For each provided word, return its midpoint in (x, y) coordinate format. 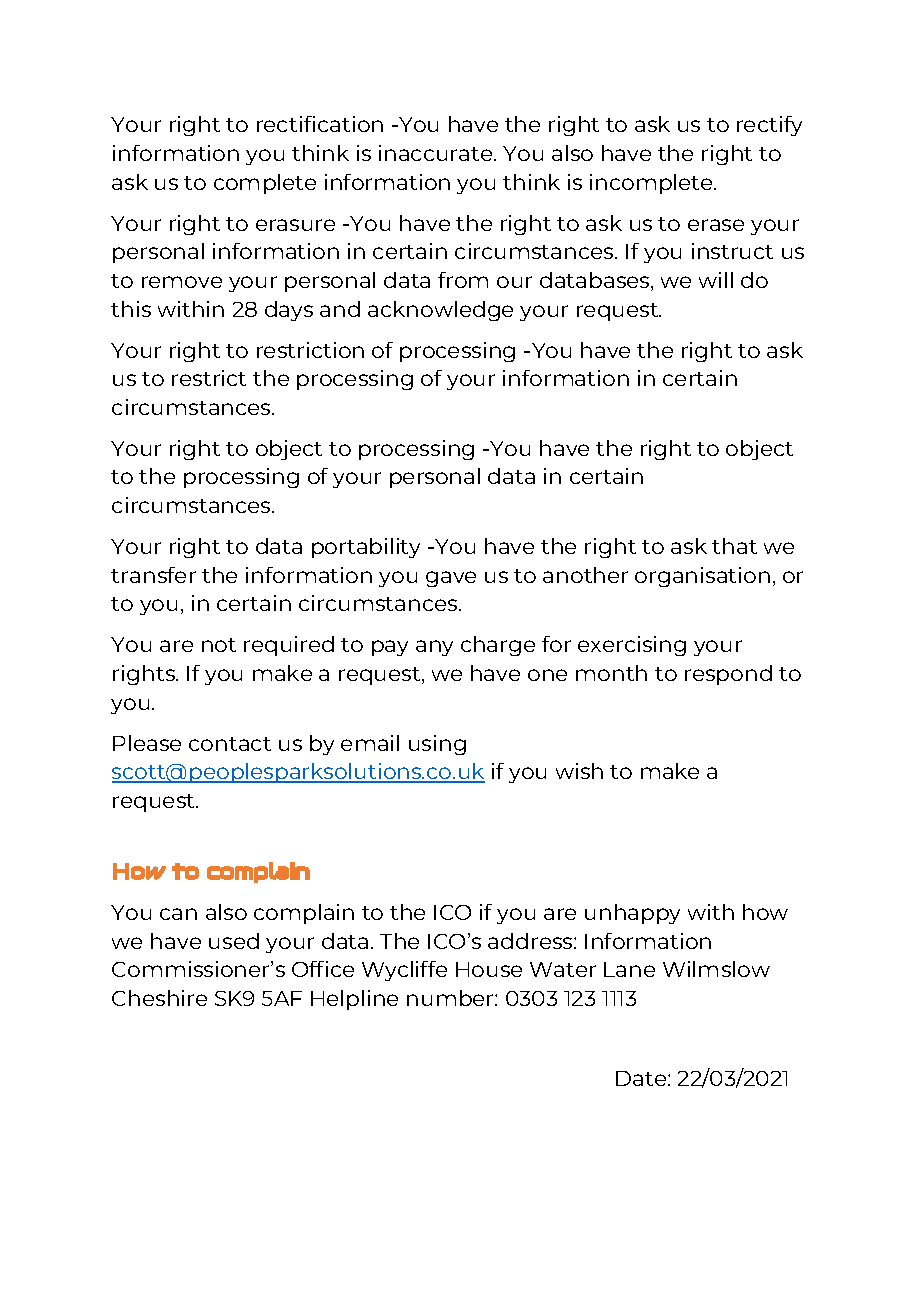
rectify (769, 126)
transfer (153, 575)
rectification (320, 124)
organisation (702, 577)
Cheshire (159, 998)
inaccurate (437, 153)
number (451, 998)
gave (451, 579)
